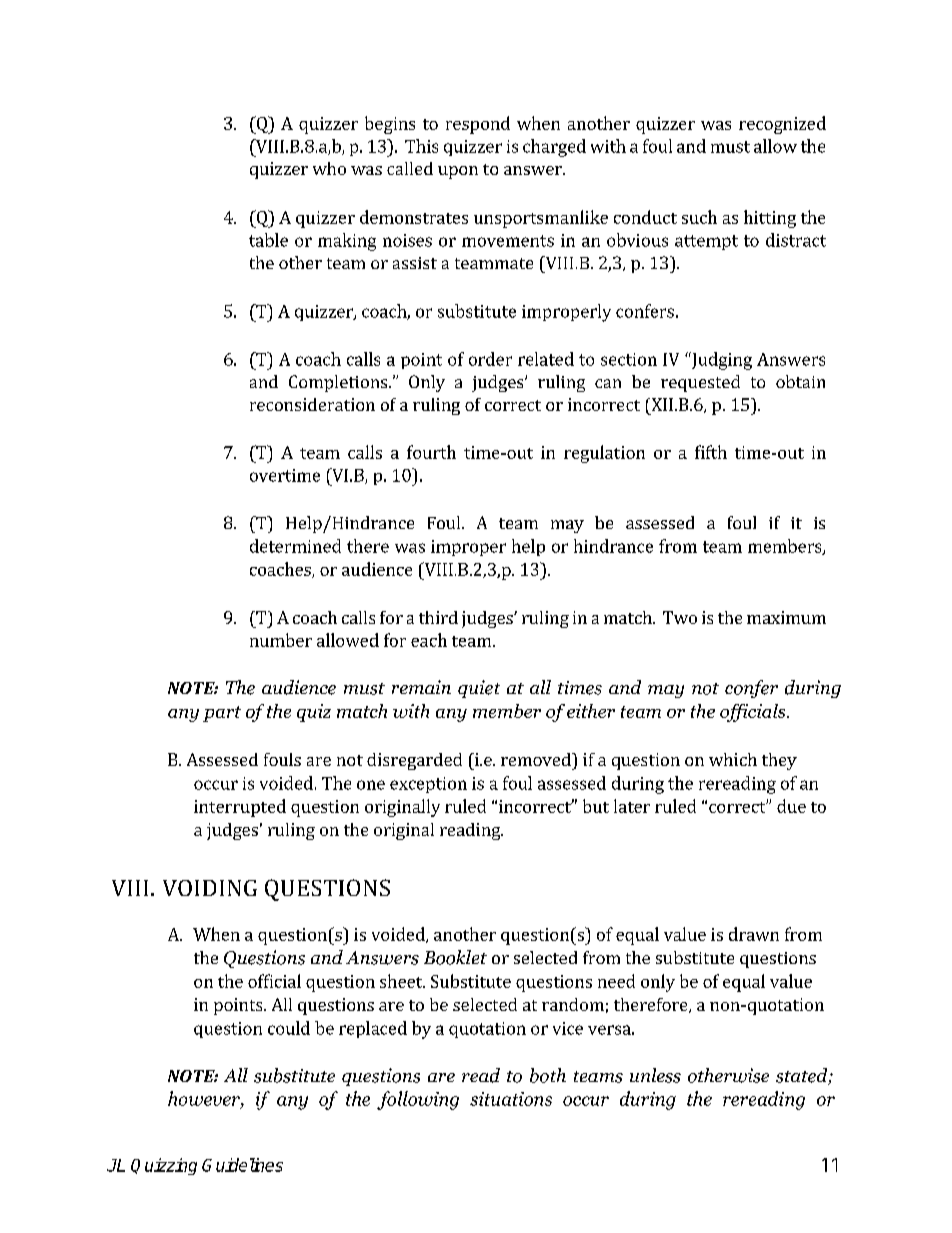 The image size is (952, 1233). What do you see at coordinates (478, 125) in the document?
I see `respond` at bounding box center [478, 125].
